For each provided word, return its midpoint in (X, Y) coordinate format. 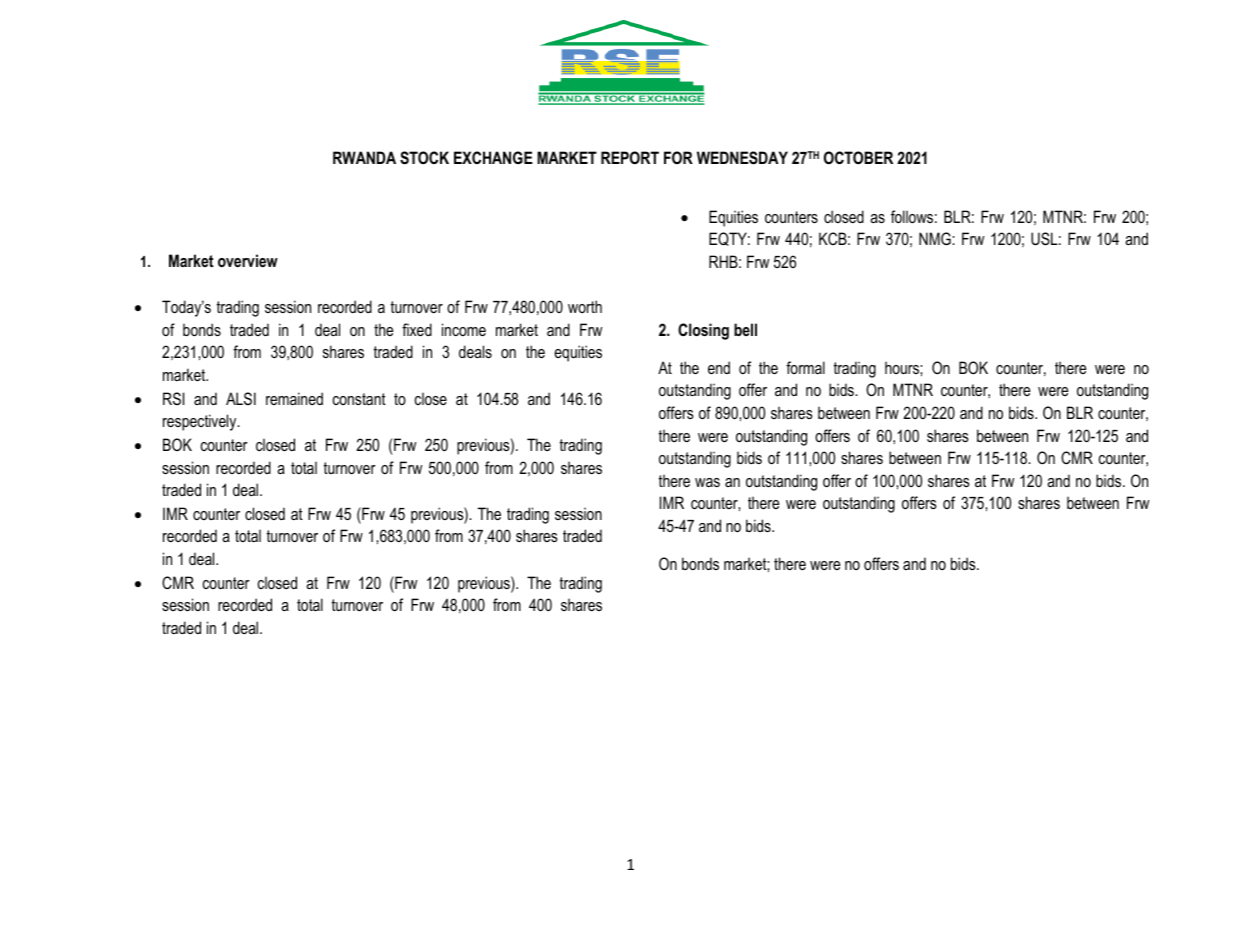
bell (745, 329)
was (707, 482)
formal (805, 367)
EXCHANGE (493, 157)
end (719, 367)
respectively (201, 422)
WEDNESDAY (742, 158)
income (464, 329)
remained (294, 398)
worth (585, 306)
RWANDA (364, 157)
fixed (417, 329)
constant (359, 399)
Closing (703, 331)
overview (248, 260)
